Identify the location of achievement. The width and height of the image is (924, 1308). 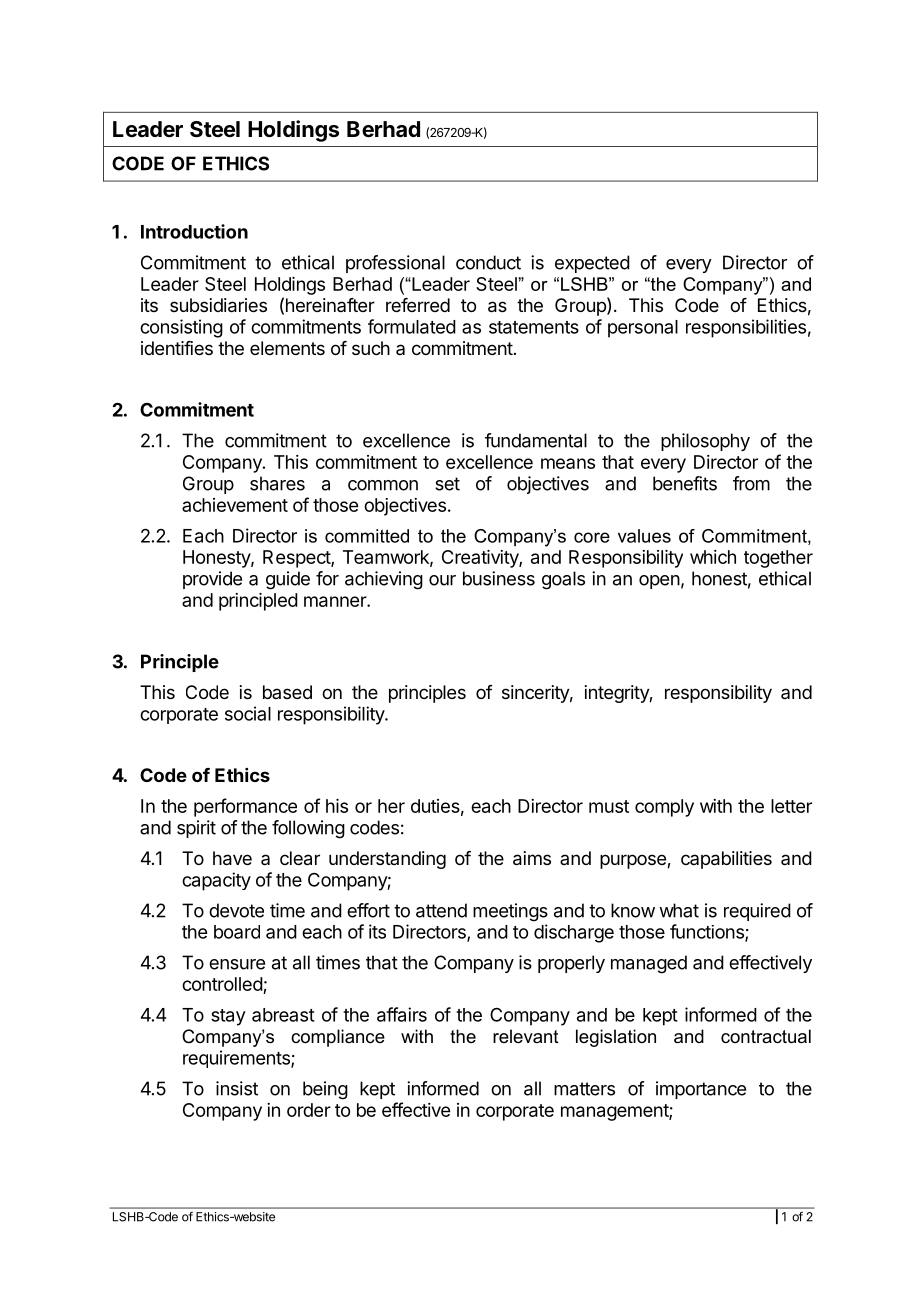
(235, 505).
